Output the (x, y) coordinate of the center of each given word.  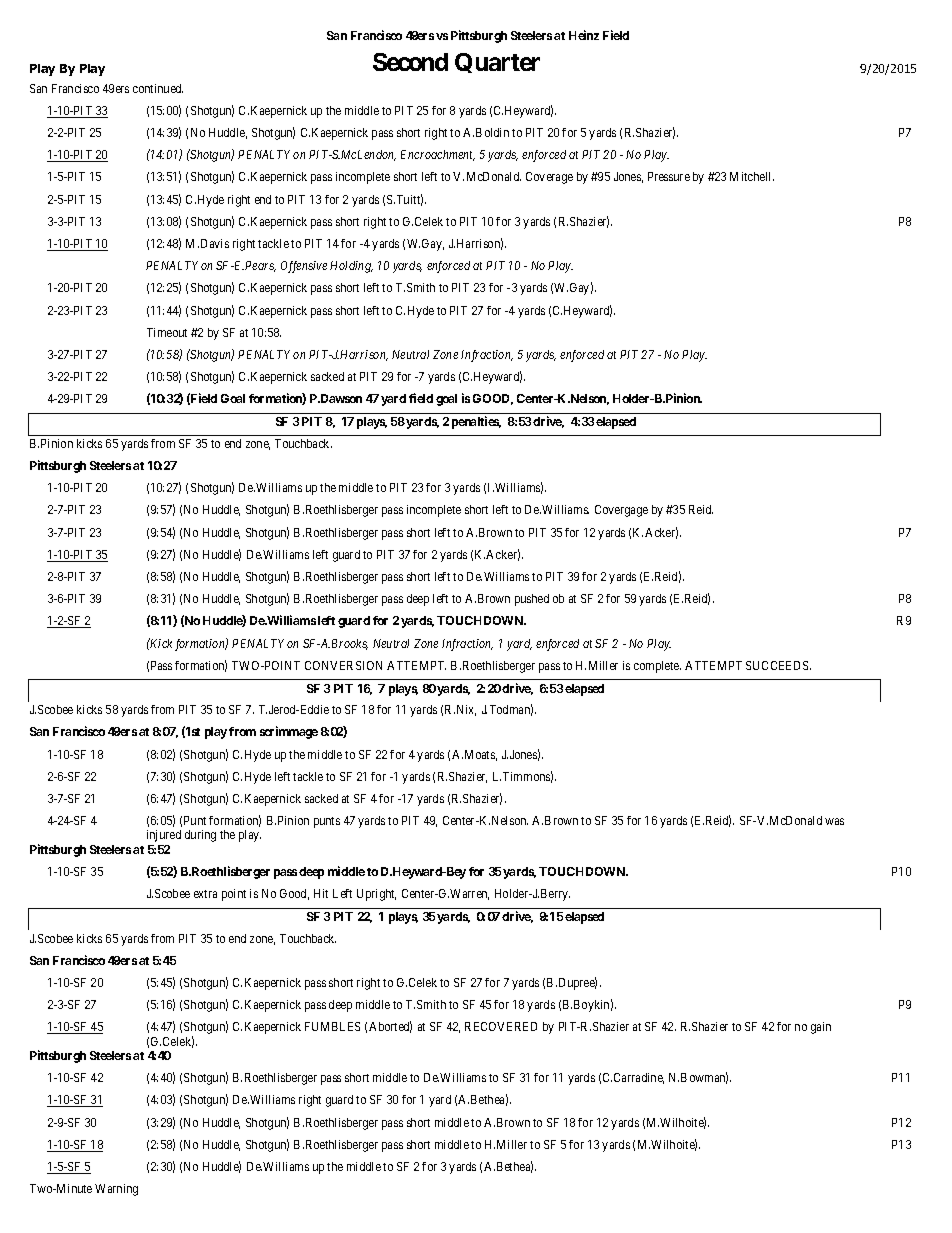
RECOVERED (501, 1026)
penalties (476, 422)
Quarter (497, 63)
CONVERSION (343, 665)
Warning (116, 1190)
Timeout (167, 332)
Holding (351, 267)
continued (158, 88)
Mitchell (752, 176)
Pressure (669, 176)
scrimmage (289, 732)
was (834, 821)
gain (821, 1028)
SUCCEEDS (778, 665)
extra (205, 894)
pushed (532, 600)
